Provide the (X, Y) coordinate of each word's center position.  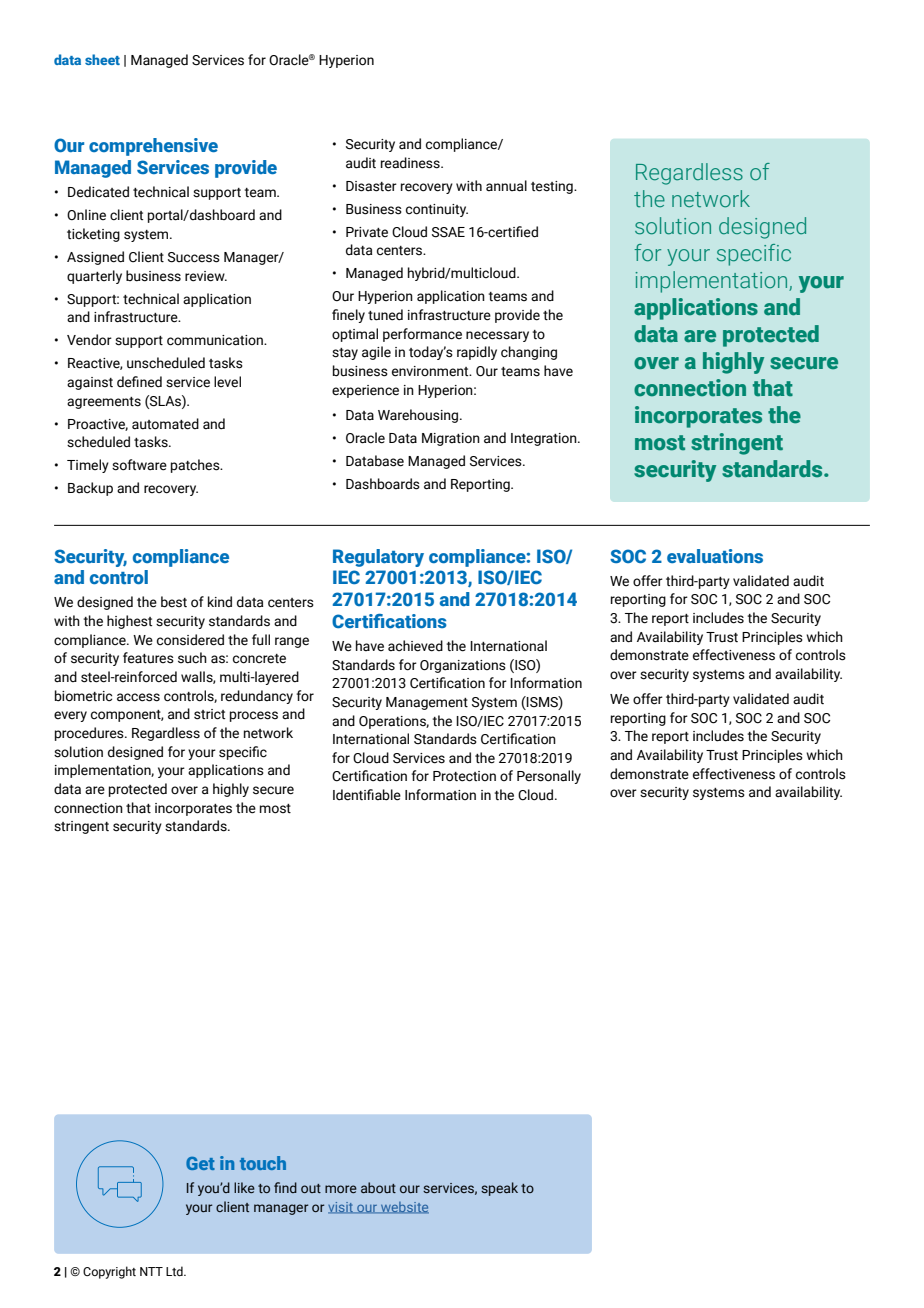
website (404, 1208)
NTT (151, 1271)
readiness (411, 163)
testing (553, 187)
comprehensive (153, 147)
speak (499, 1189)
